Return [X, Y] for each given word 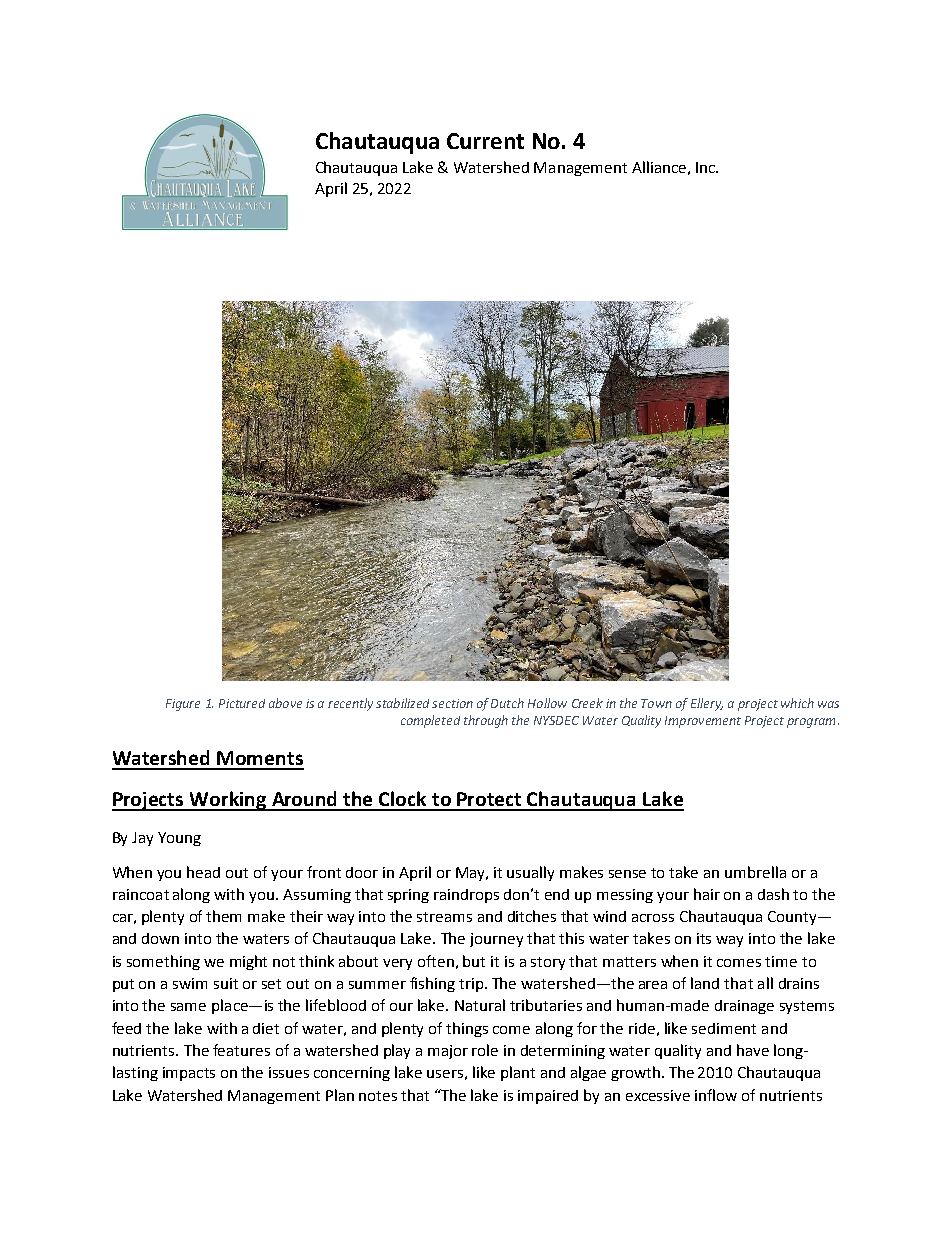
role [485, 1050]
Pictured [242, 703]
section [452, 703]
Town [656, 703]
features [241, 1050]
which [797, 703]
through [486, 721]
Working [228, 801]
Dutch [507, 703]
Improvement [703, 722]
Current [485, 141]
